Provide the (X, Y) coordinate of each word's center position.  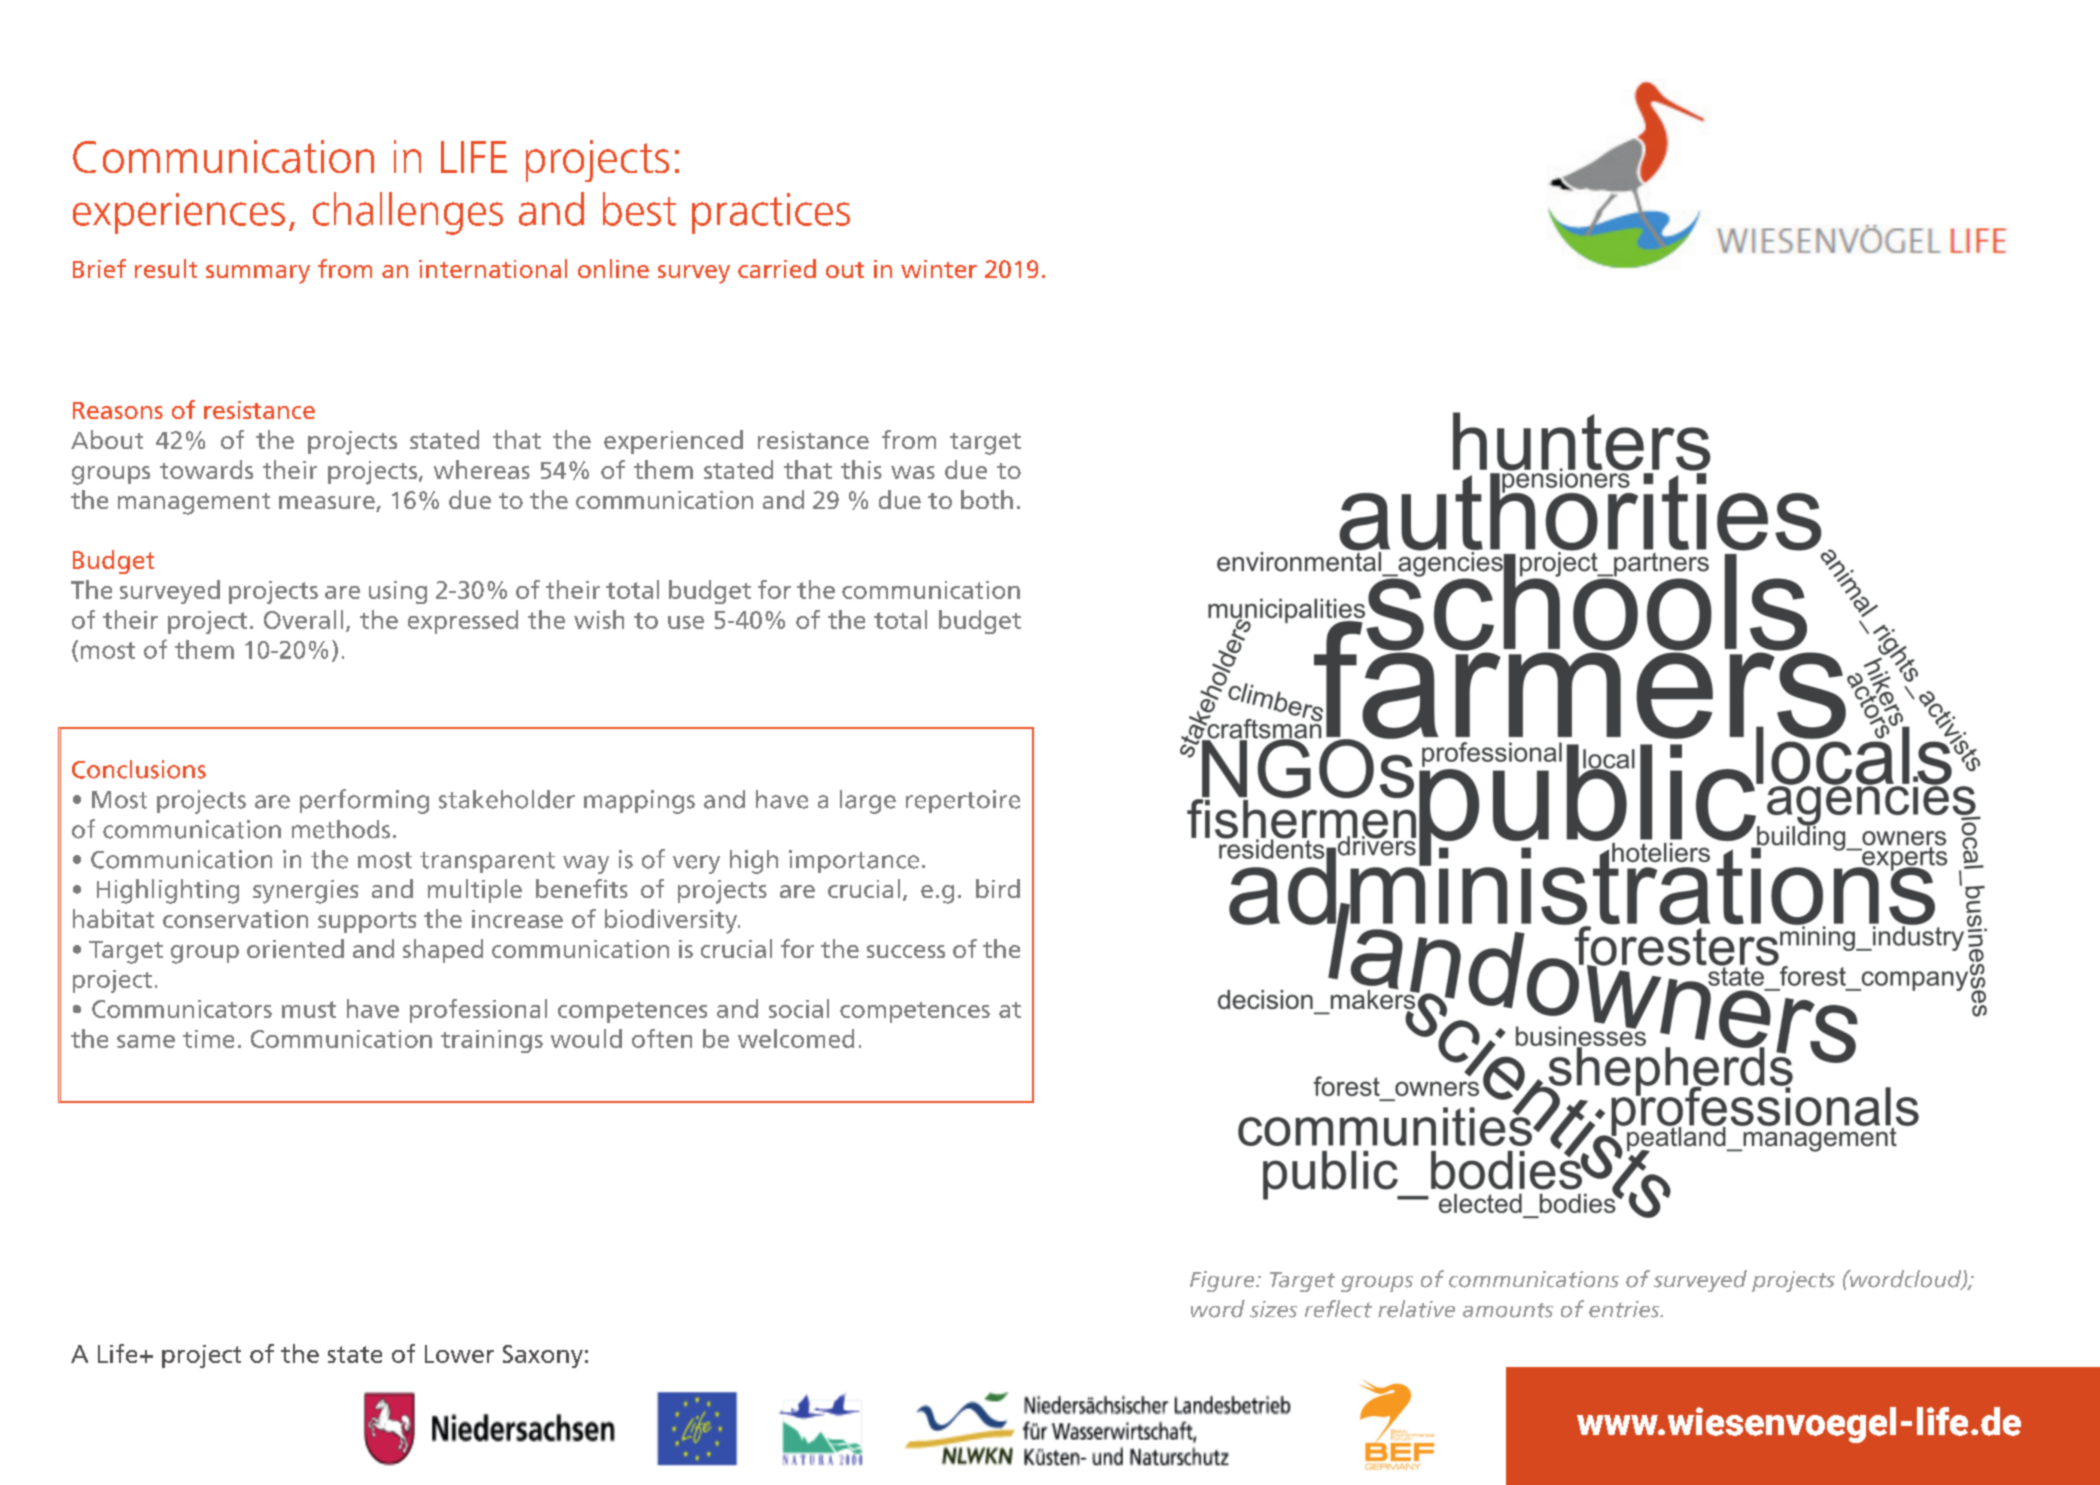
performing (364, 801)
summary (258, 274)
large (868, 802)
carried (777, 268)
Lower (459, 1354)
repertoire (963, 801)
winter (939, 269)
